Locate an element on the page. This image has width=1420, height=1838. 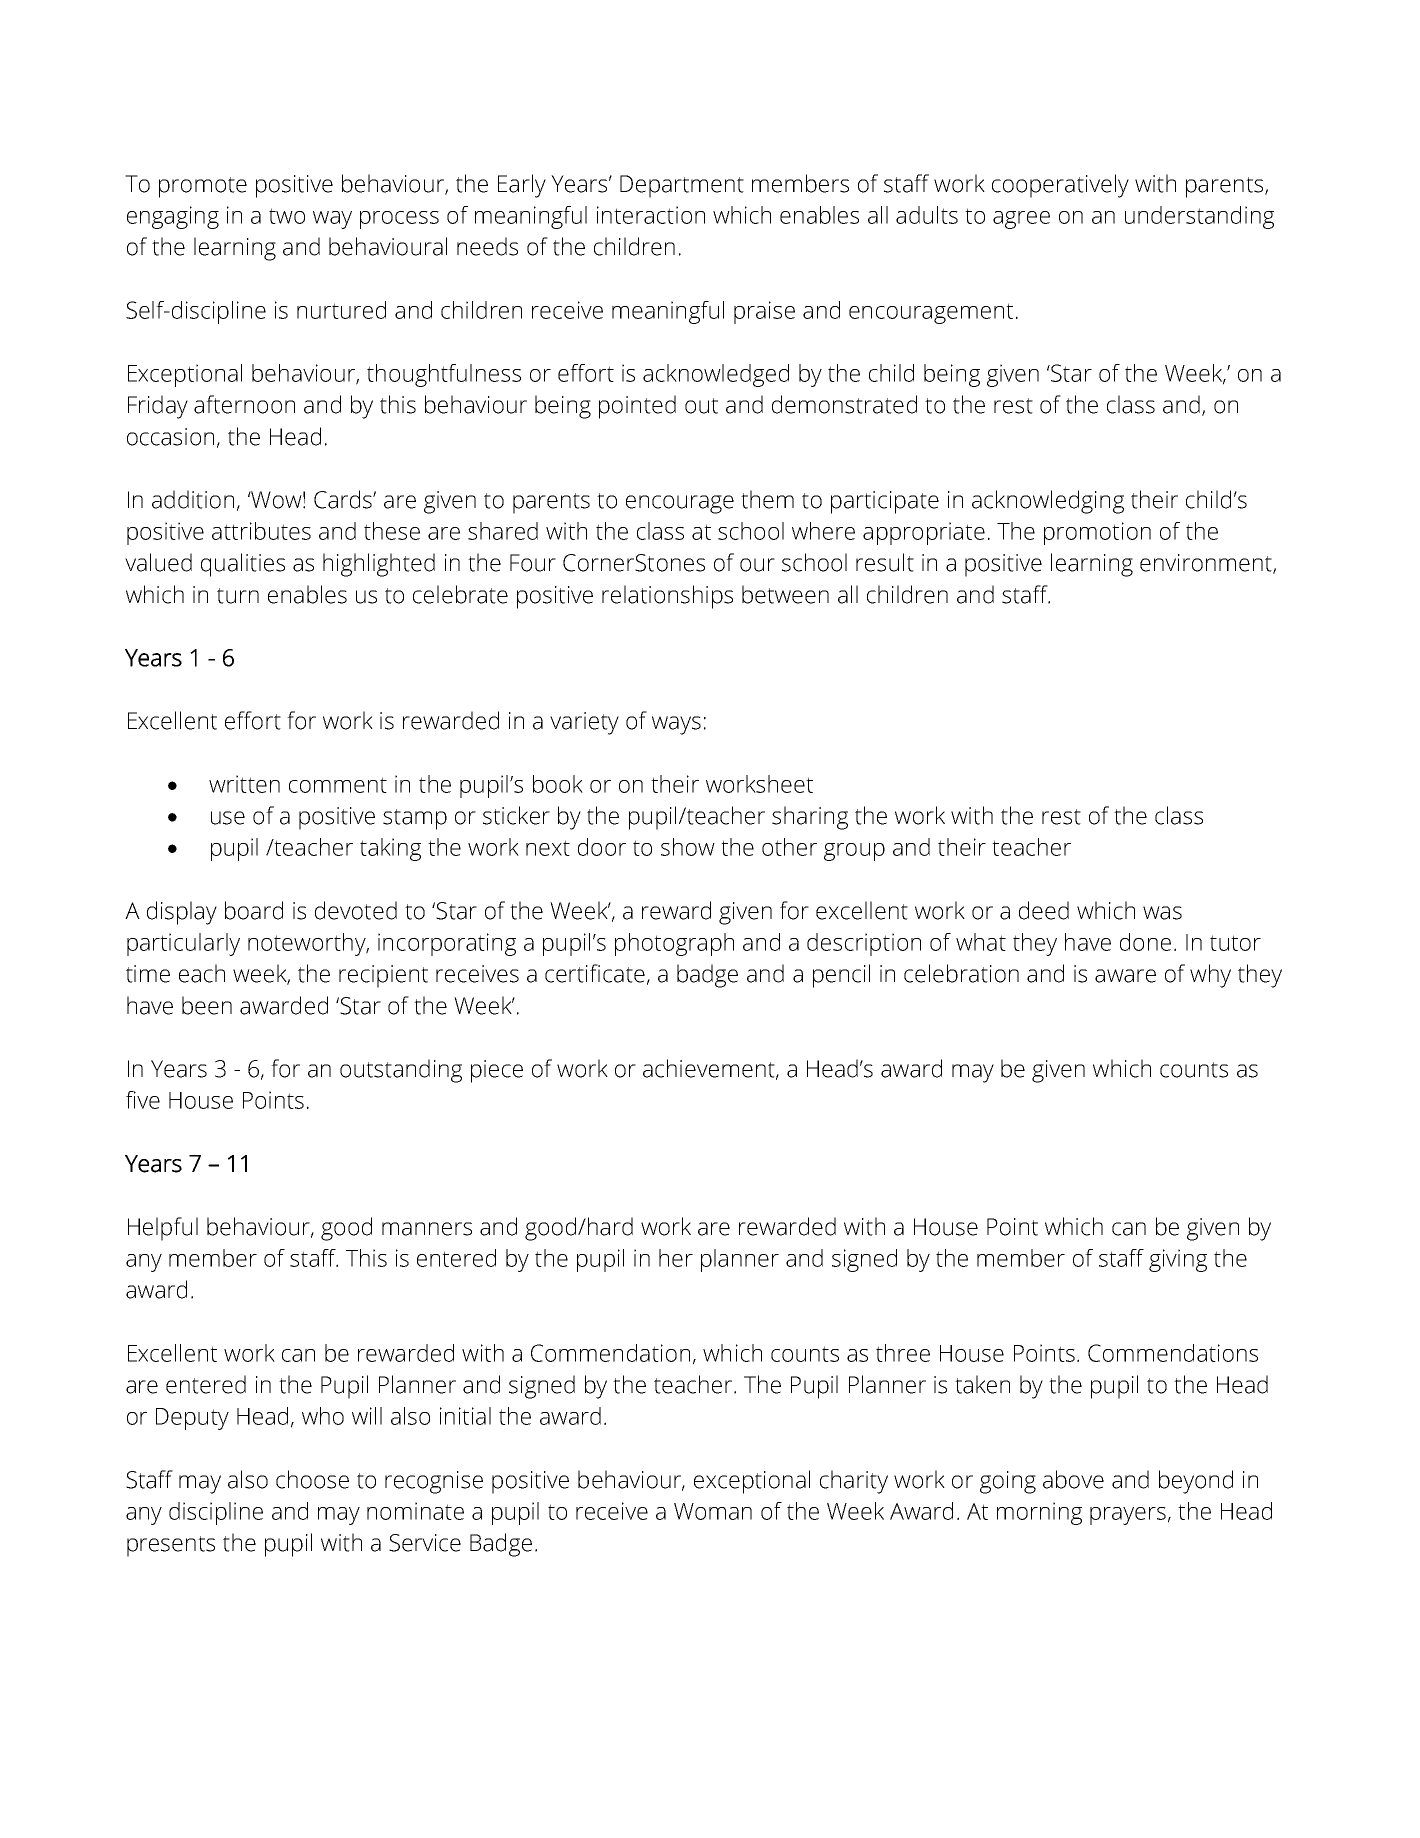
interaction is located at coordinates (651, 215).
